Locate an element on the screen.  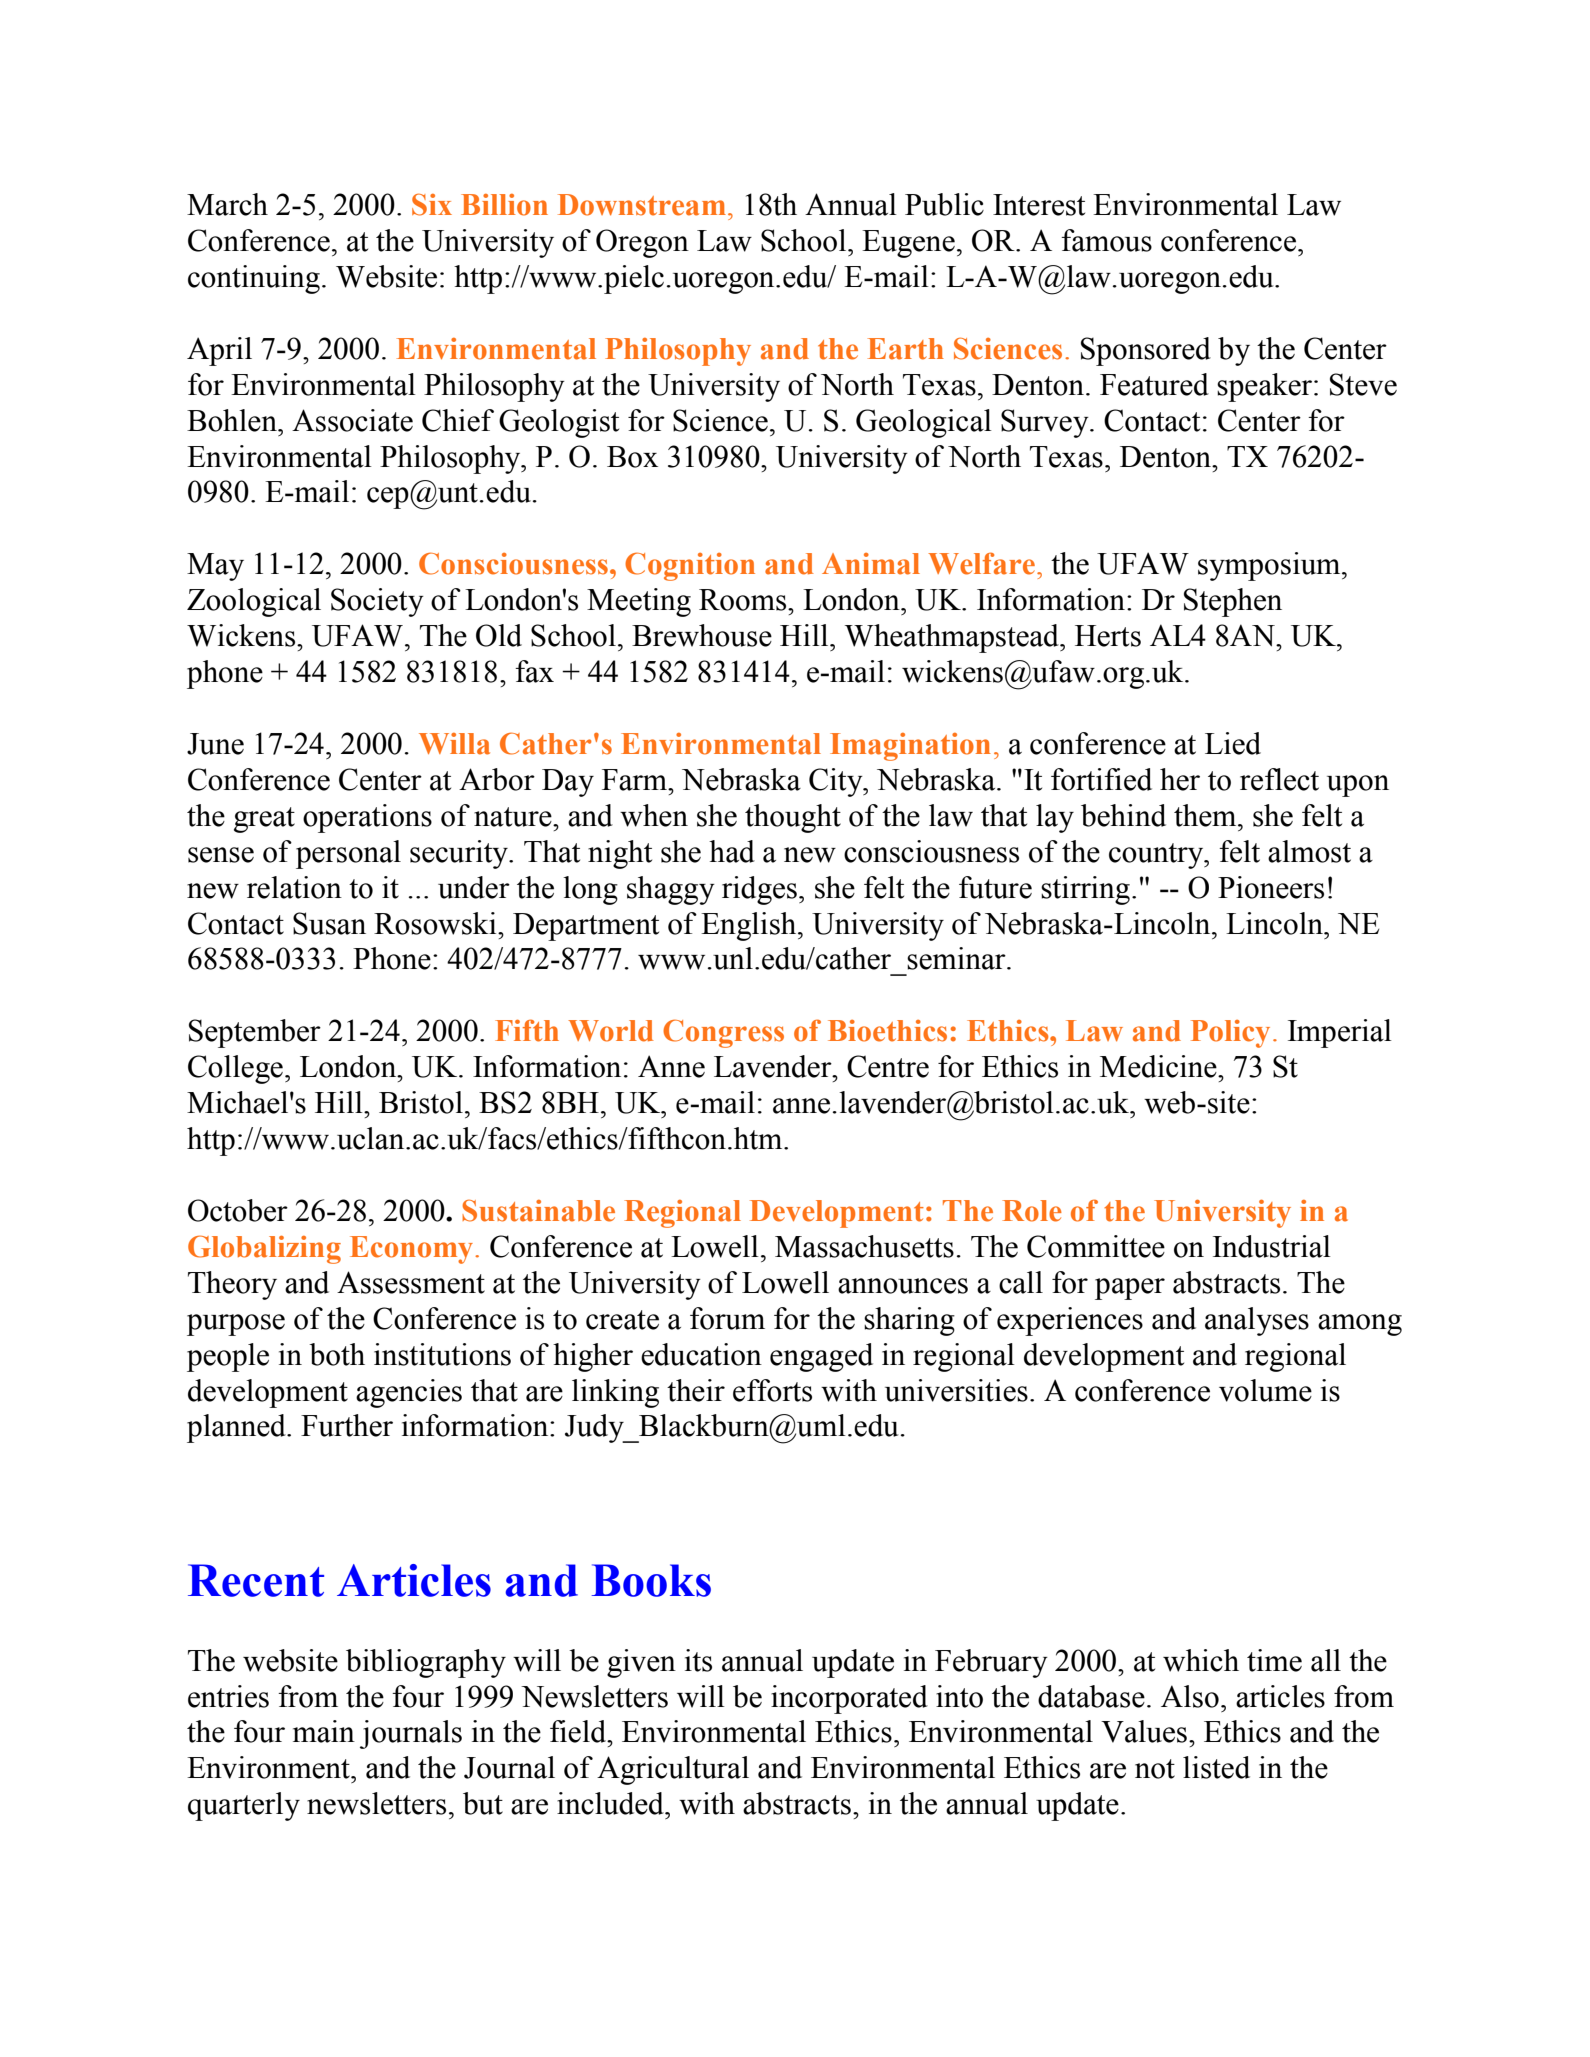
Massachusetts is located at coordinates (864, 1246).
